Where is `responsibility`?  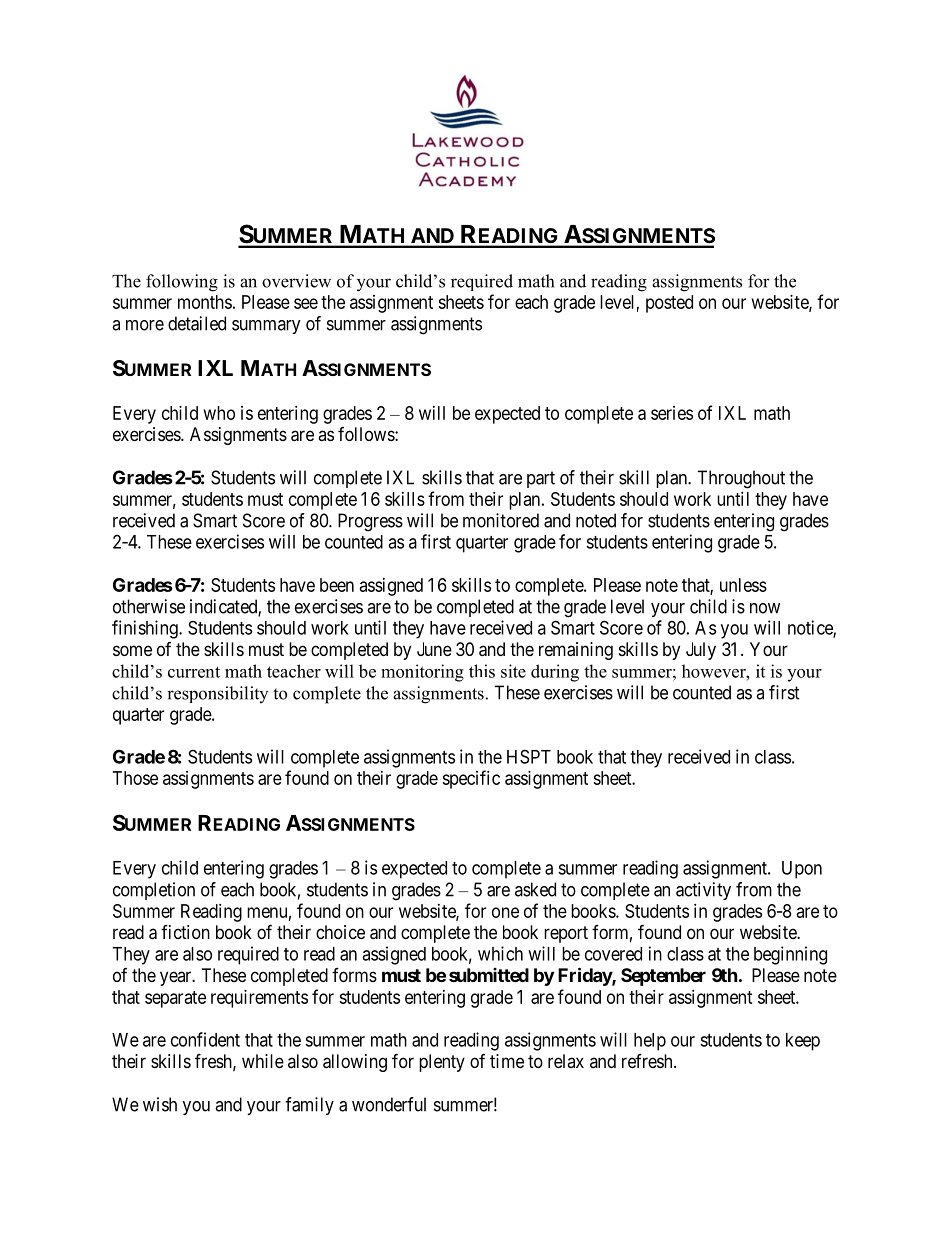
responsibility is located at coordinates (217, 694).
